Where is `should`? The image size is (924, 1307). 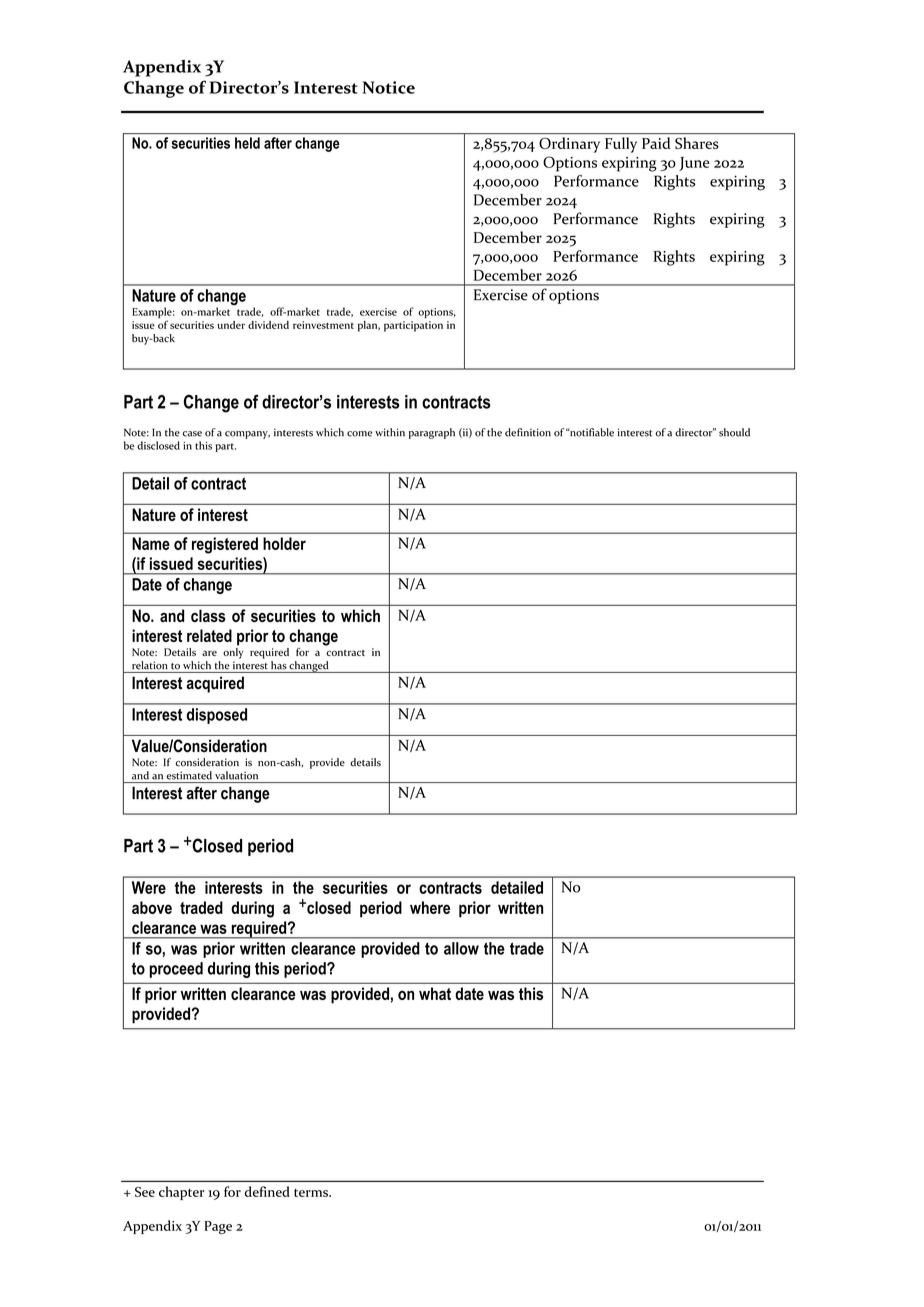
should is located at coordinates (734, 432).
